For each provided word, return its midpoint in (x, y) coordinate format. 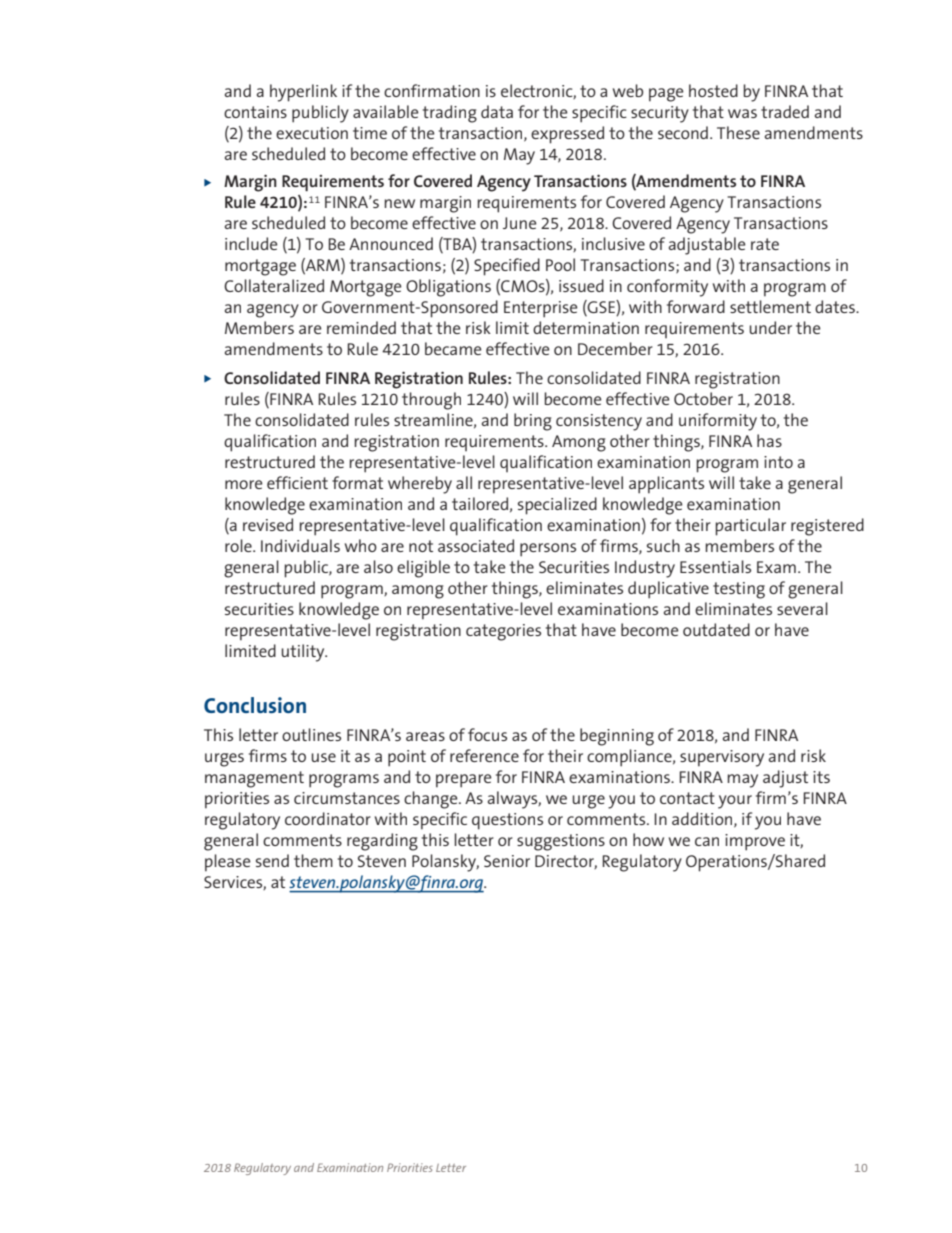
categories (503, 632)
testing (739, 590)
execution (312, 133)
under (770, 327)
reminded (361, 327)
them (313, 860)
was (742, 113)
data (497, 111)
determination (586, 327)
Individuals (300, 545)
